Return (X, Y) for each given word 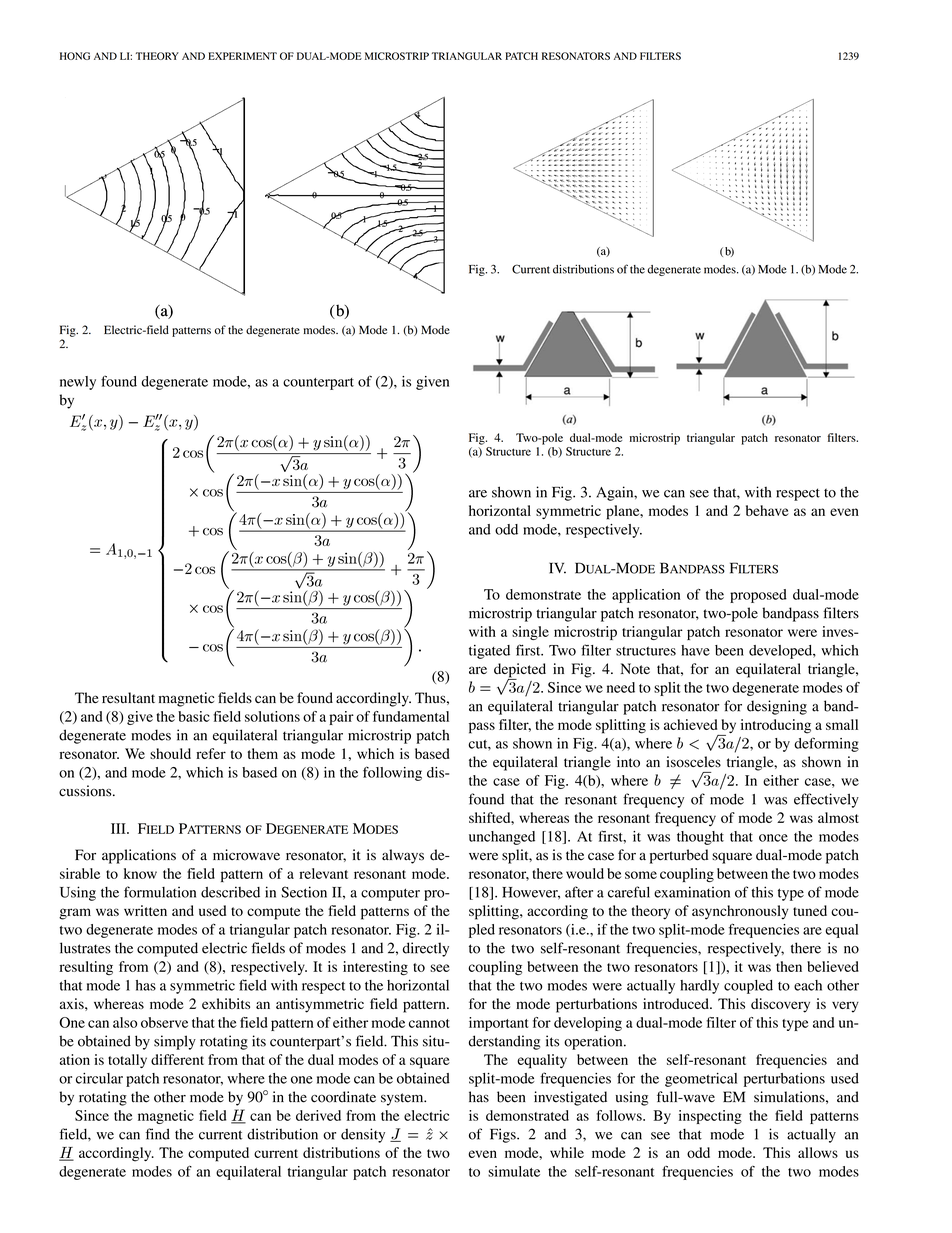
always (403, 856)
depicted (520, 671)
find (158, 1134)
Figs (504, 1135)
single (530, 633)
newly (78, 383)
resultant (128, 697)
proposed (758, 596)
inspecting (710, 1117)
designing (777, 707)
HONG (75, 56)
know (140, 873)
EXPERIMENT (242, 56)
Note (635, 668)
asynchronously (740, 912)
